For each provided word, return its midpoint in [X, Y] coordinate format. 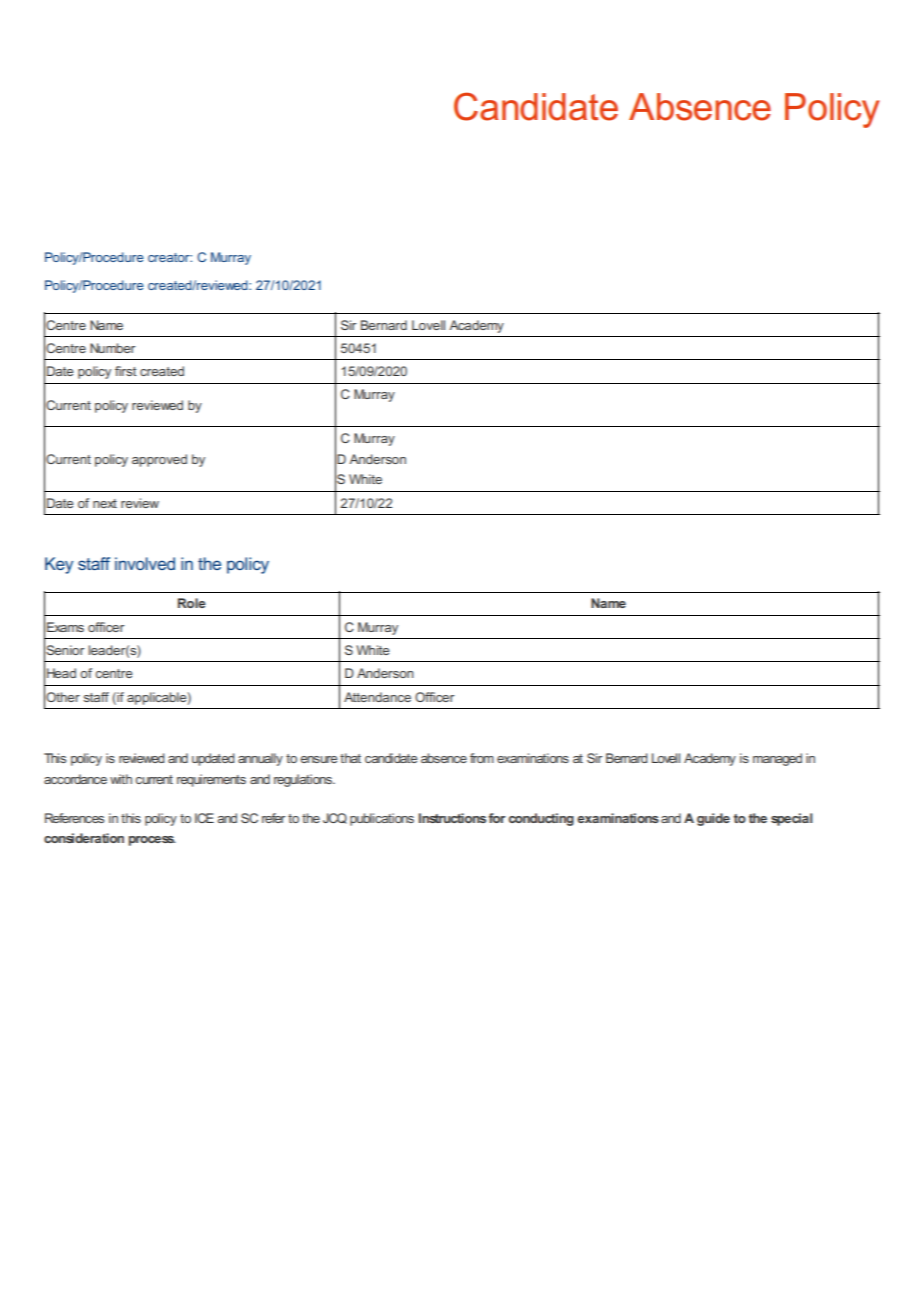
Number [112, 348]
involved [145, 563]
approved [159, 460]
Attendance [377, 697]
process [152, 841]
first [126, 371]
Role [192, 603]
